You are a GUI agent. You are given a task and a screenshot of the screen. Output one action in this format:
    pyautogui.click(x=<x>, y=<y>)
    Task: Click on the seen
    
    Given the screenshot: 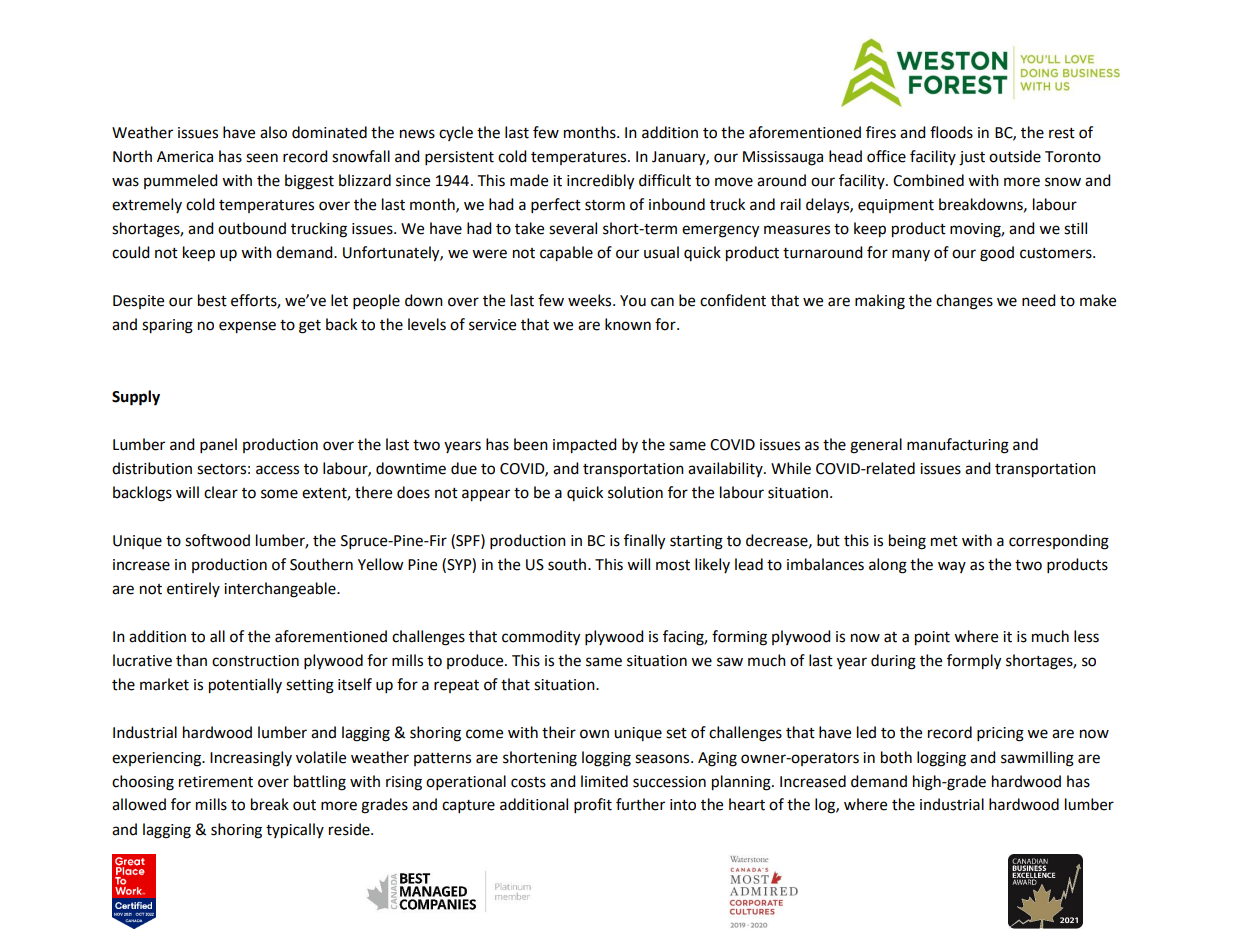 What is the action you would take?
    pyautogui.click(x=262, y=158)
